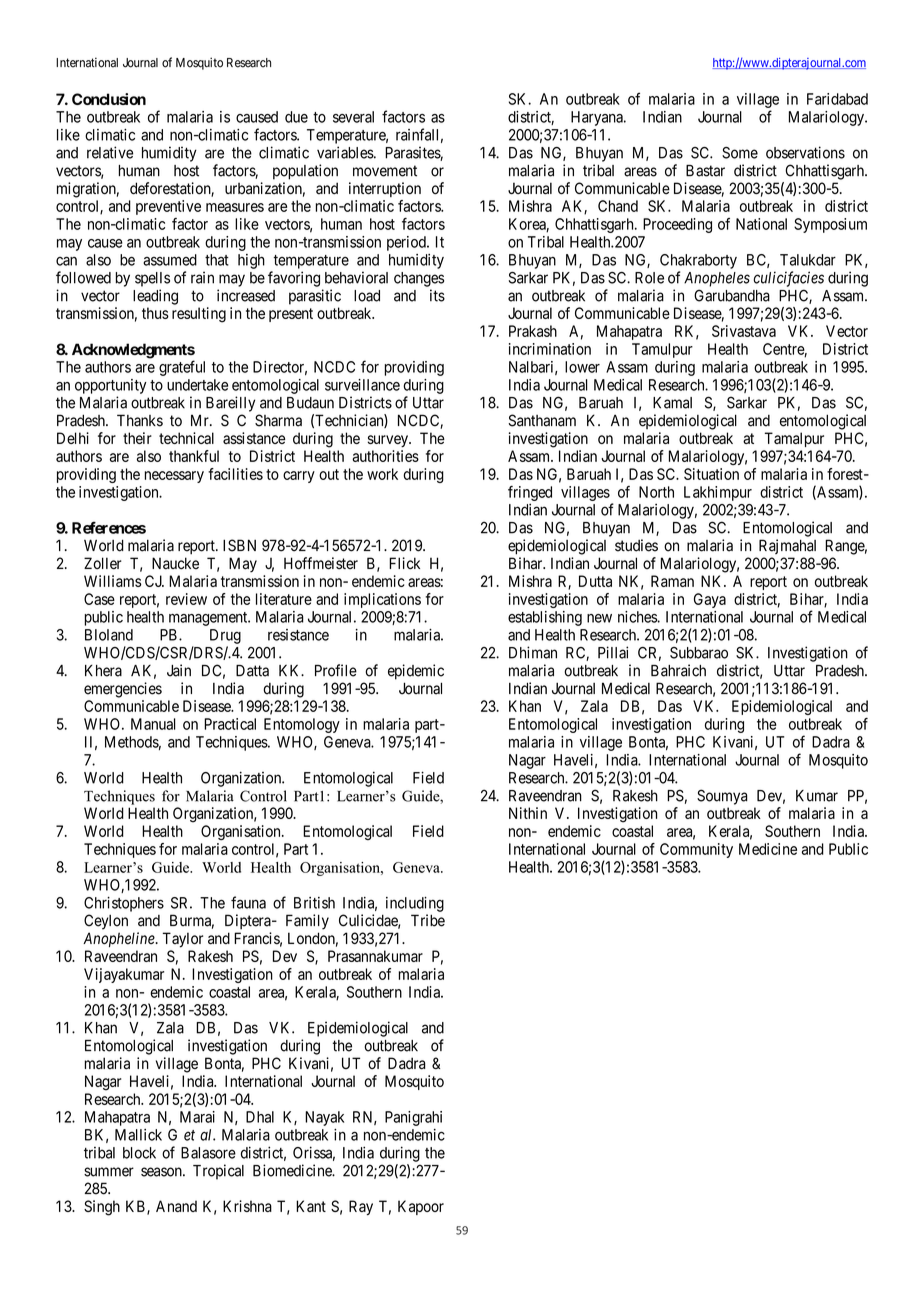 The width and height of the image is (924, 1307). What do you see at coordinates (385, 171) in the image?
I see `movement` at bounding box center [385, 171].
